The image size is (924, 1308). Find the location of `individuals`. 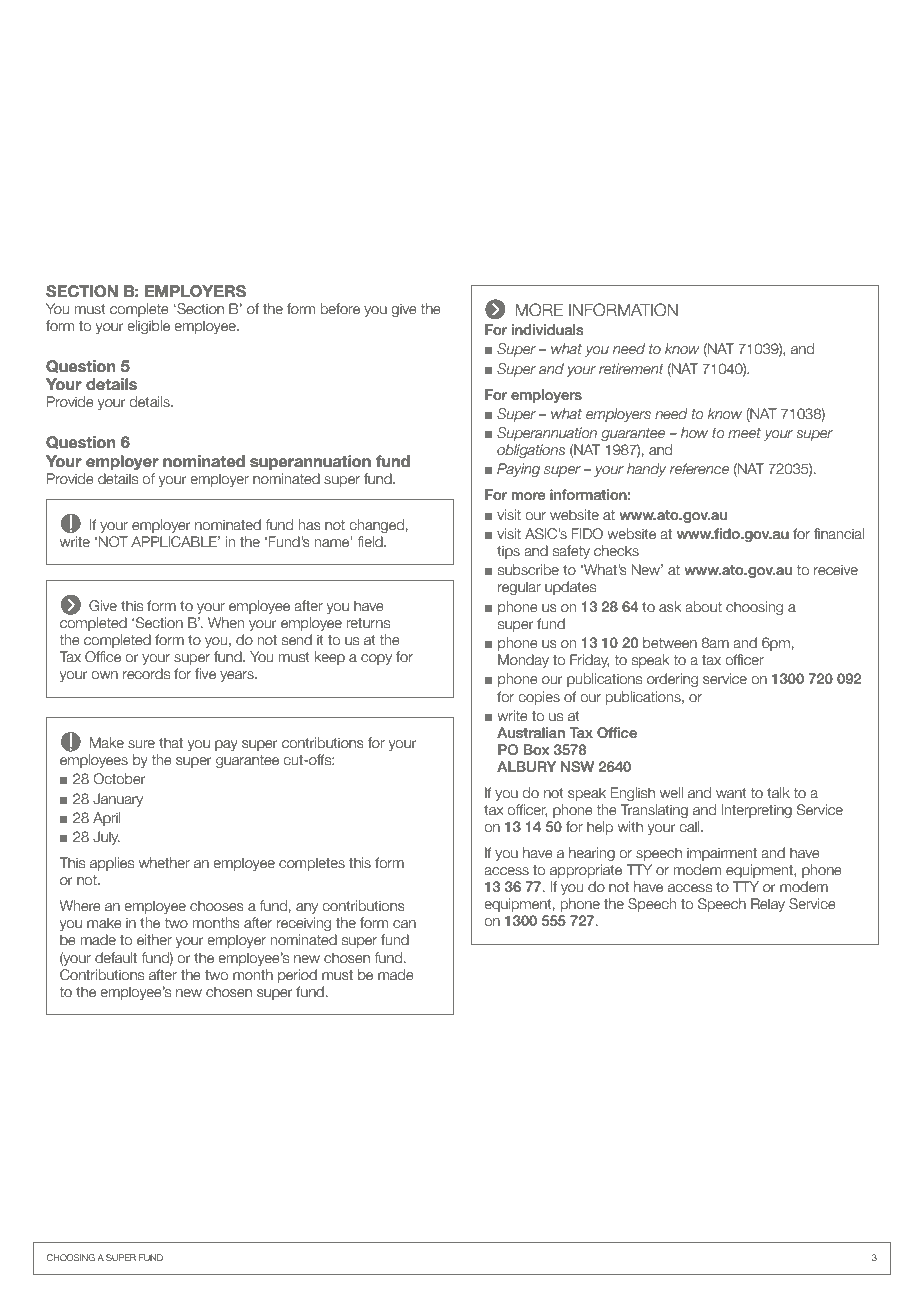

individuals is located at coordinates (548, 329).
